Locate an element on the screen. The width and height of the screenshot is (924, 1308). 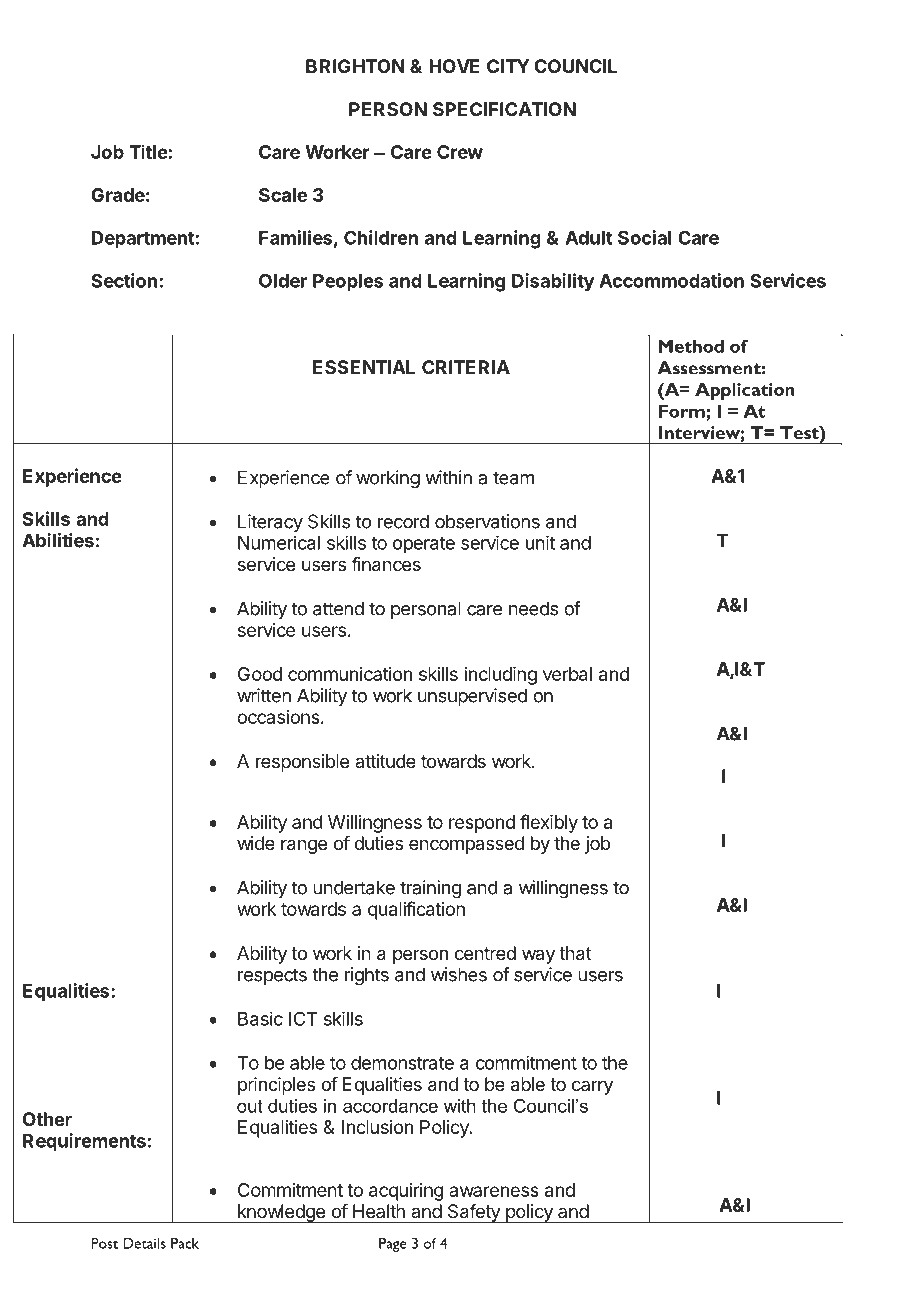
acquiring is located at coordinates (406, 1192).
